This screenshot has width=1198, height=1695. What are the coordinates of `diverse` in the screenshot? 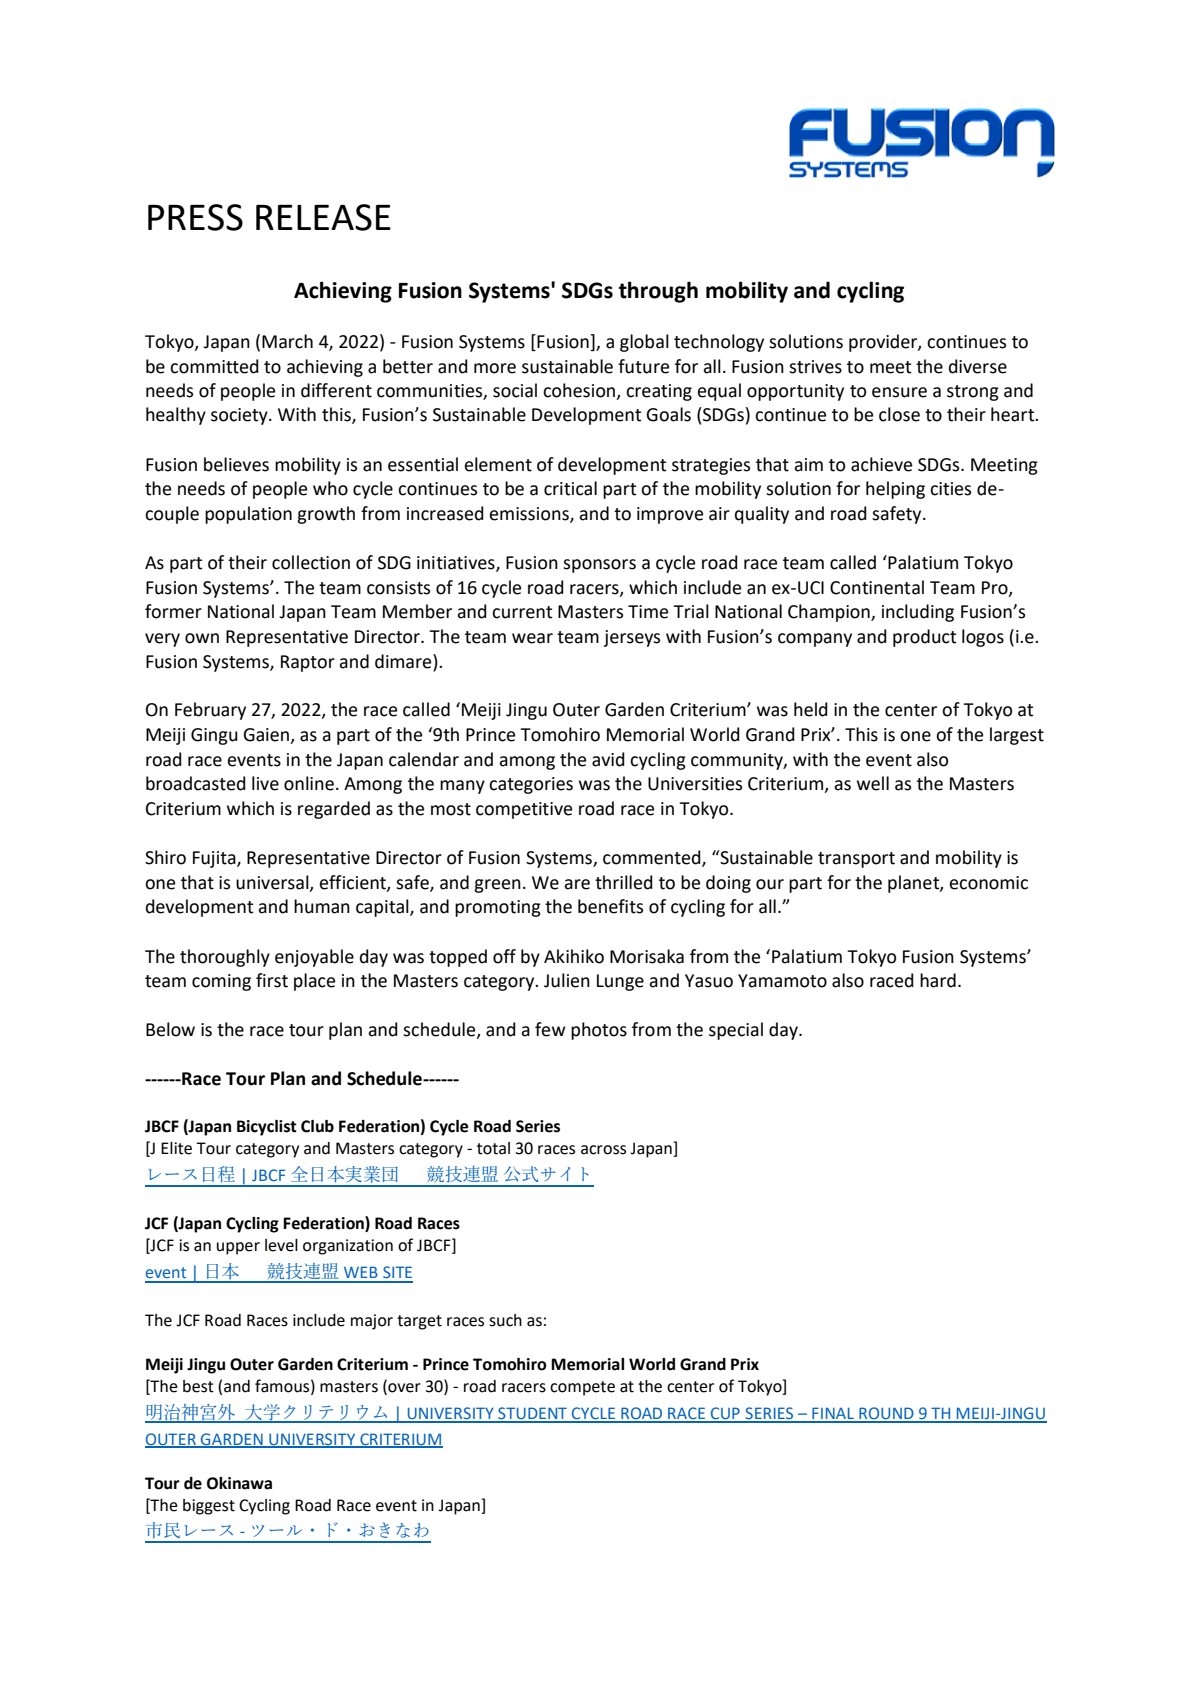 It's located at (978, 366).
